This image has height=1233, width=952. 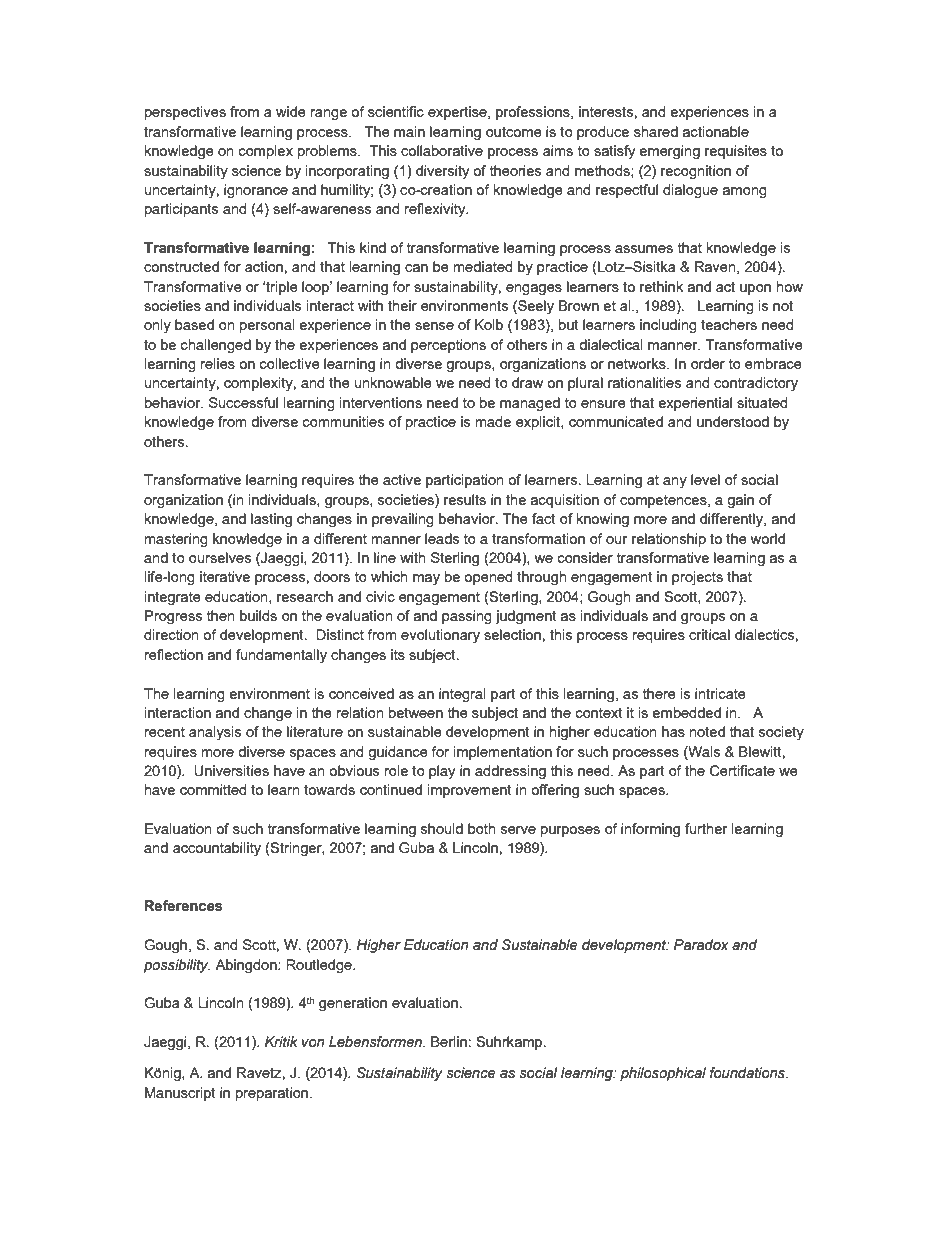 What do you see at coordinates (185, 113) in the image?
I see `perspectives` at bounding box center [185, 113].
